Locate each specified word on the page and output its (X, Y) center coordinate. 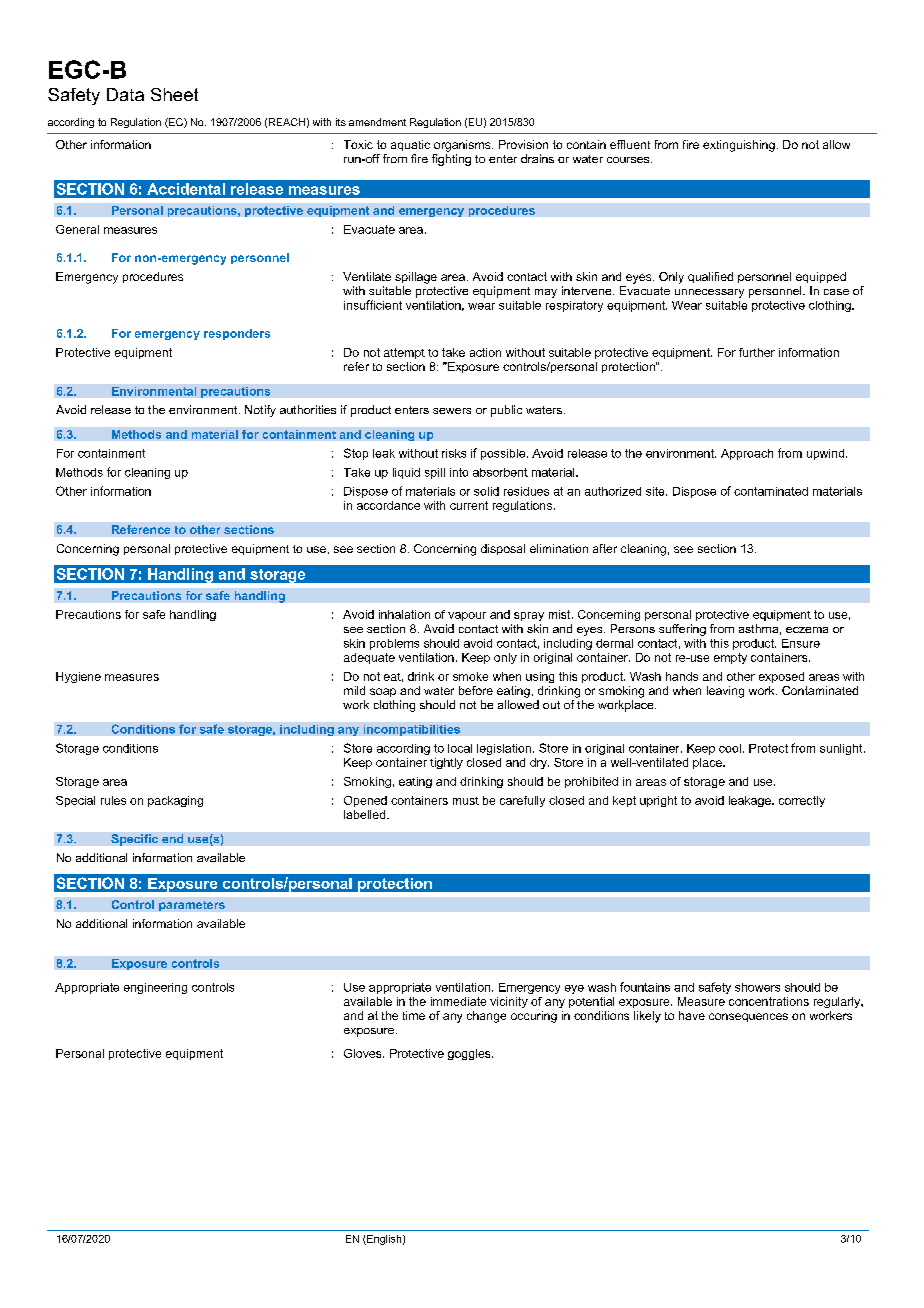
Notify (260, 411)
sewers (452, 411)
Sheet (174, 94)
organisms (463, 146)
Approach (747, 454)
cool (730, 748)
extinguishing (739, 146)
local (460, 748)
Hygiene (78, 677)
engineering (155, 988)
